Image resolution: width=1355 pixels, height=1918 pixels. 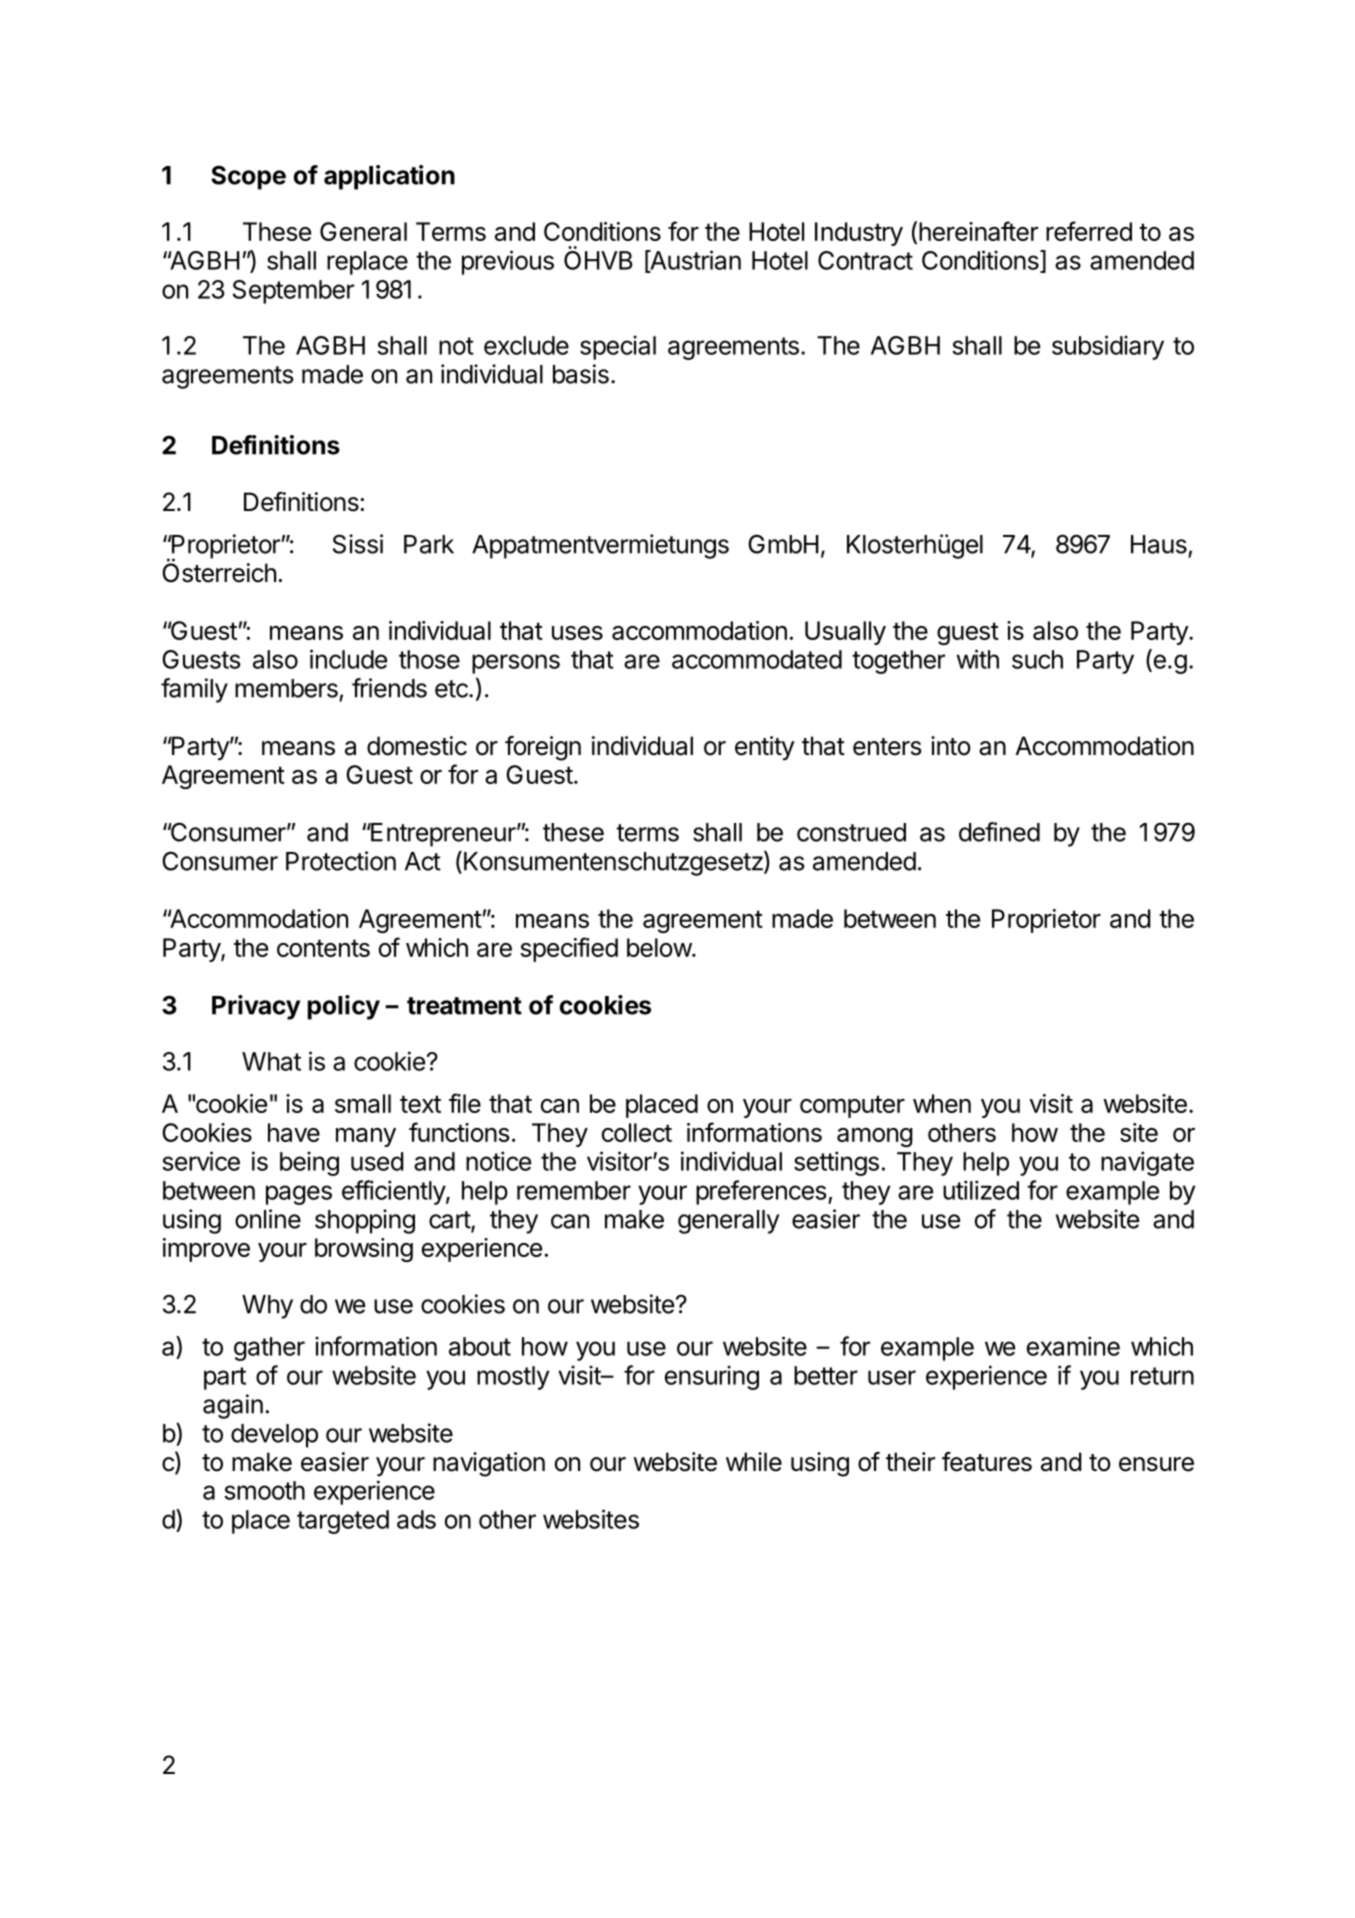 What do you see at coordinates (637, 1132) in the screenshot?
I see `collect` at bounding box center [637, 1132].
